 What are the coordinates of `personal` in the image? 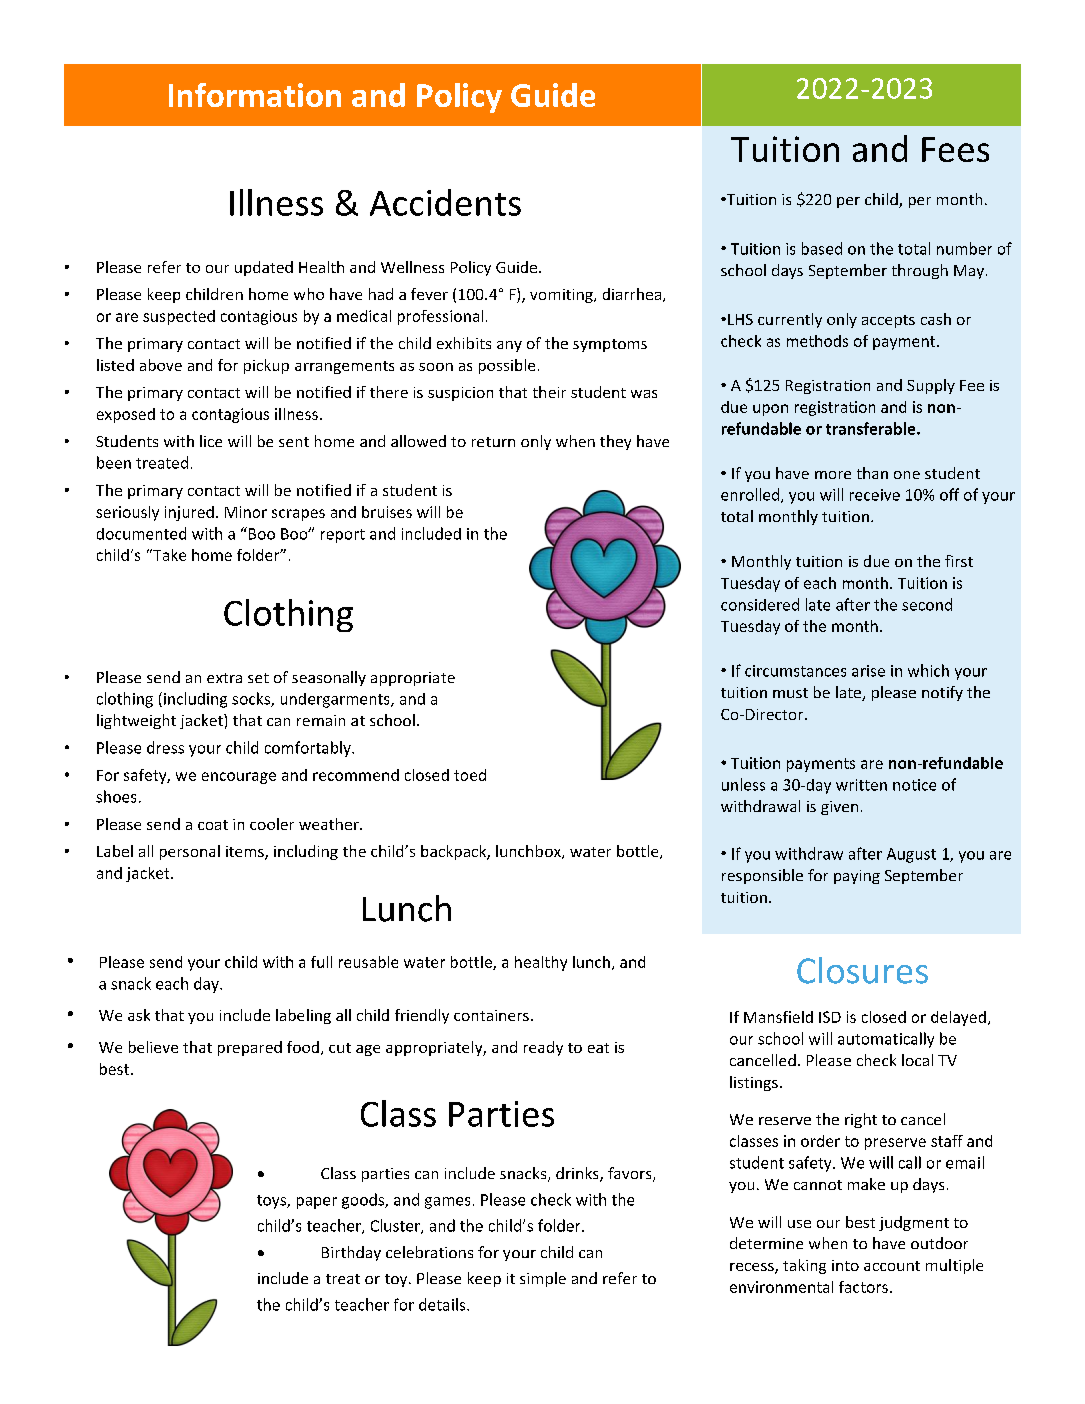 It's located at (190, 852).
